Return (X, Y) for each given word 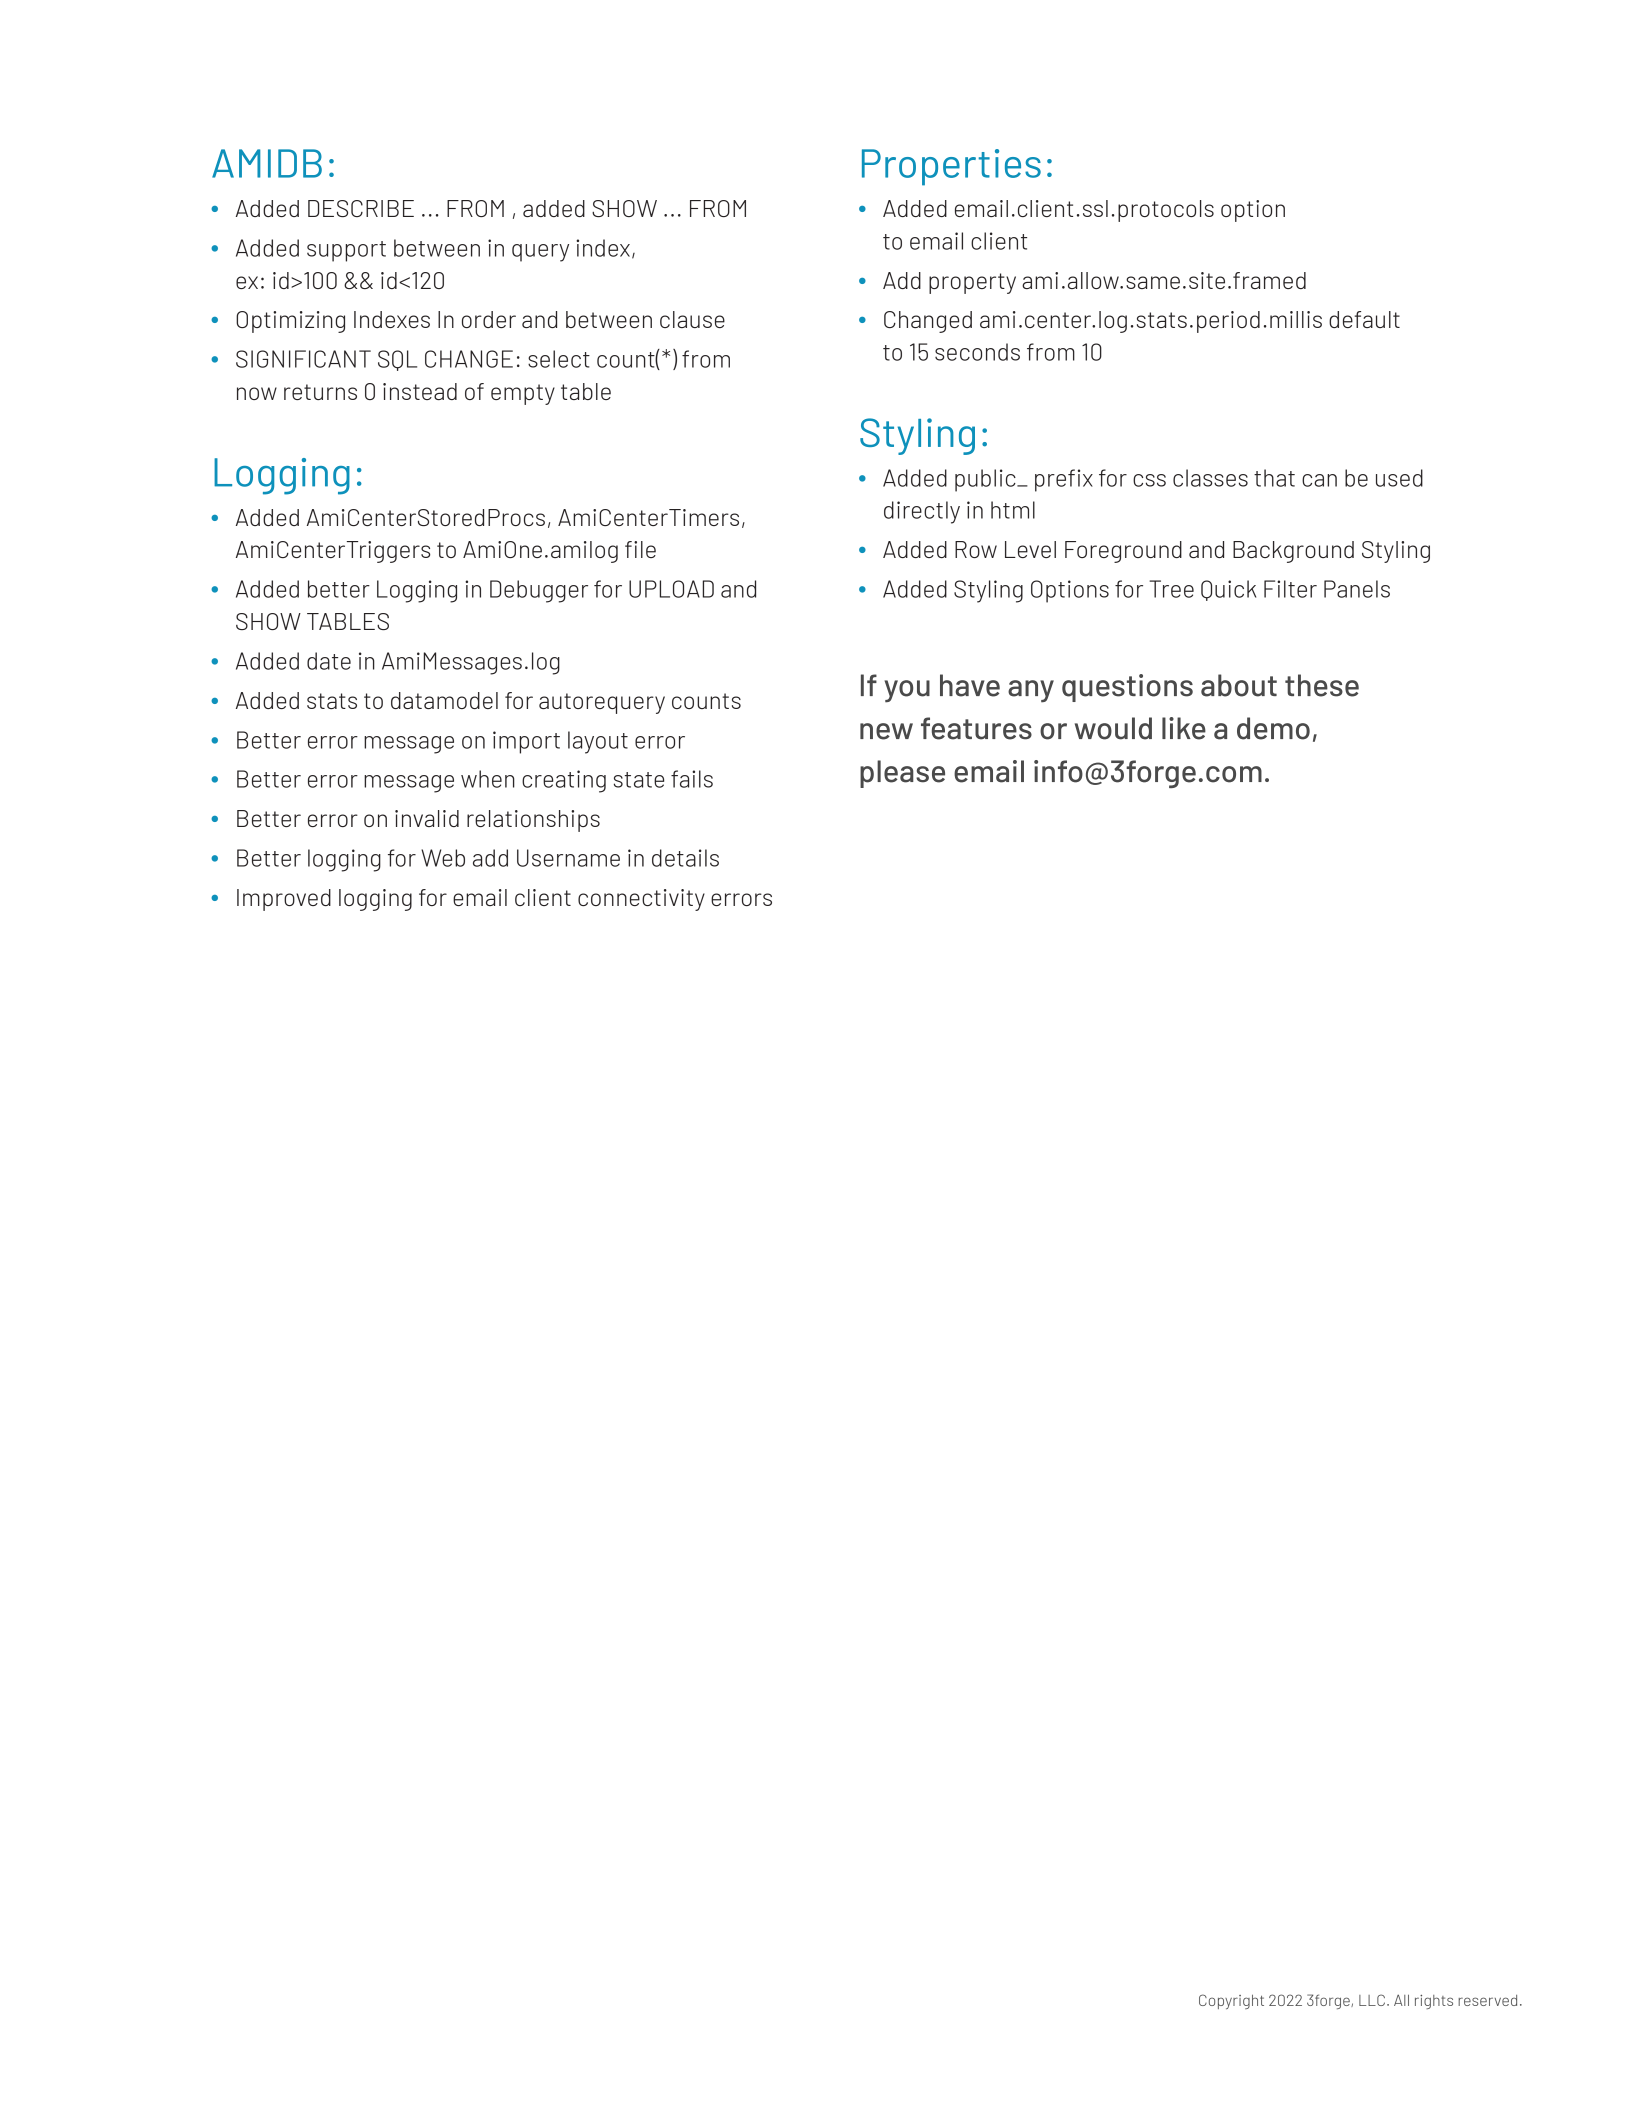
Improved (284, 900)
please (902, 774)
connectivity (641, 900)
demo (1273, 728)
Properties (951, 167)
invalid (427, 818)
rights (1434, 2002)
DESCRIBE (361, 208)
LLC (1372, 2000)
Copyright (1231, 2001)
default (1364, 319)
